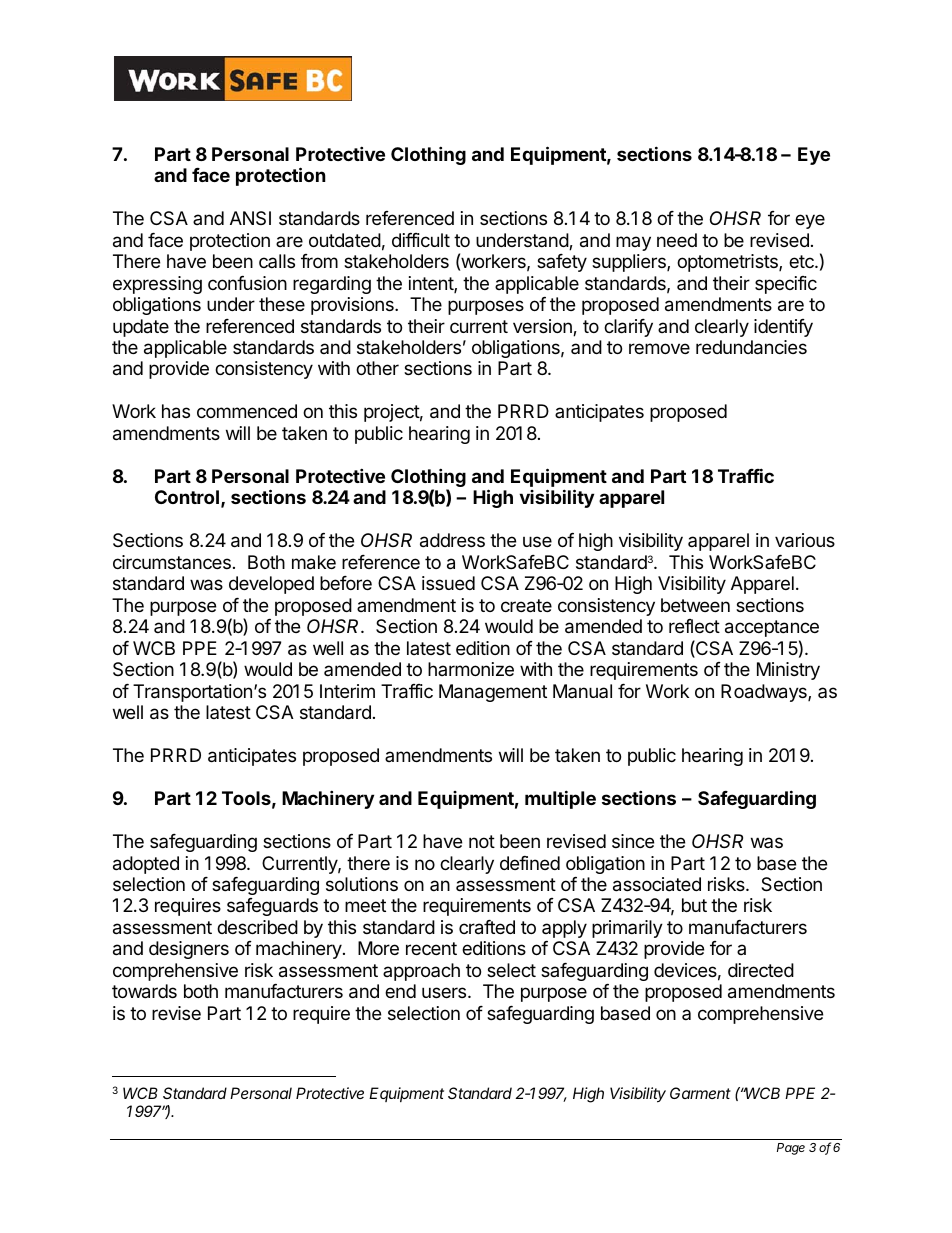 This image has height=1233, width=952. Describe the element at coordinates (791, 1149) in the image. I see `Page` at that location.
